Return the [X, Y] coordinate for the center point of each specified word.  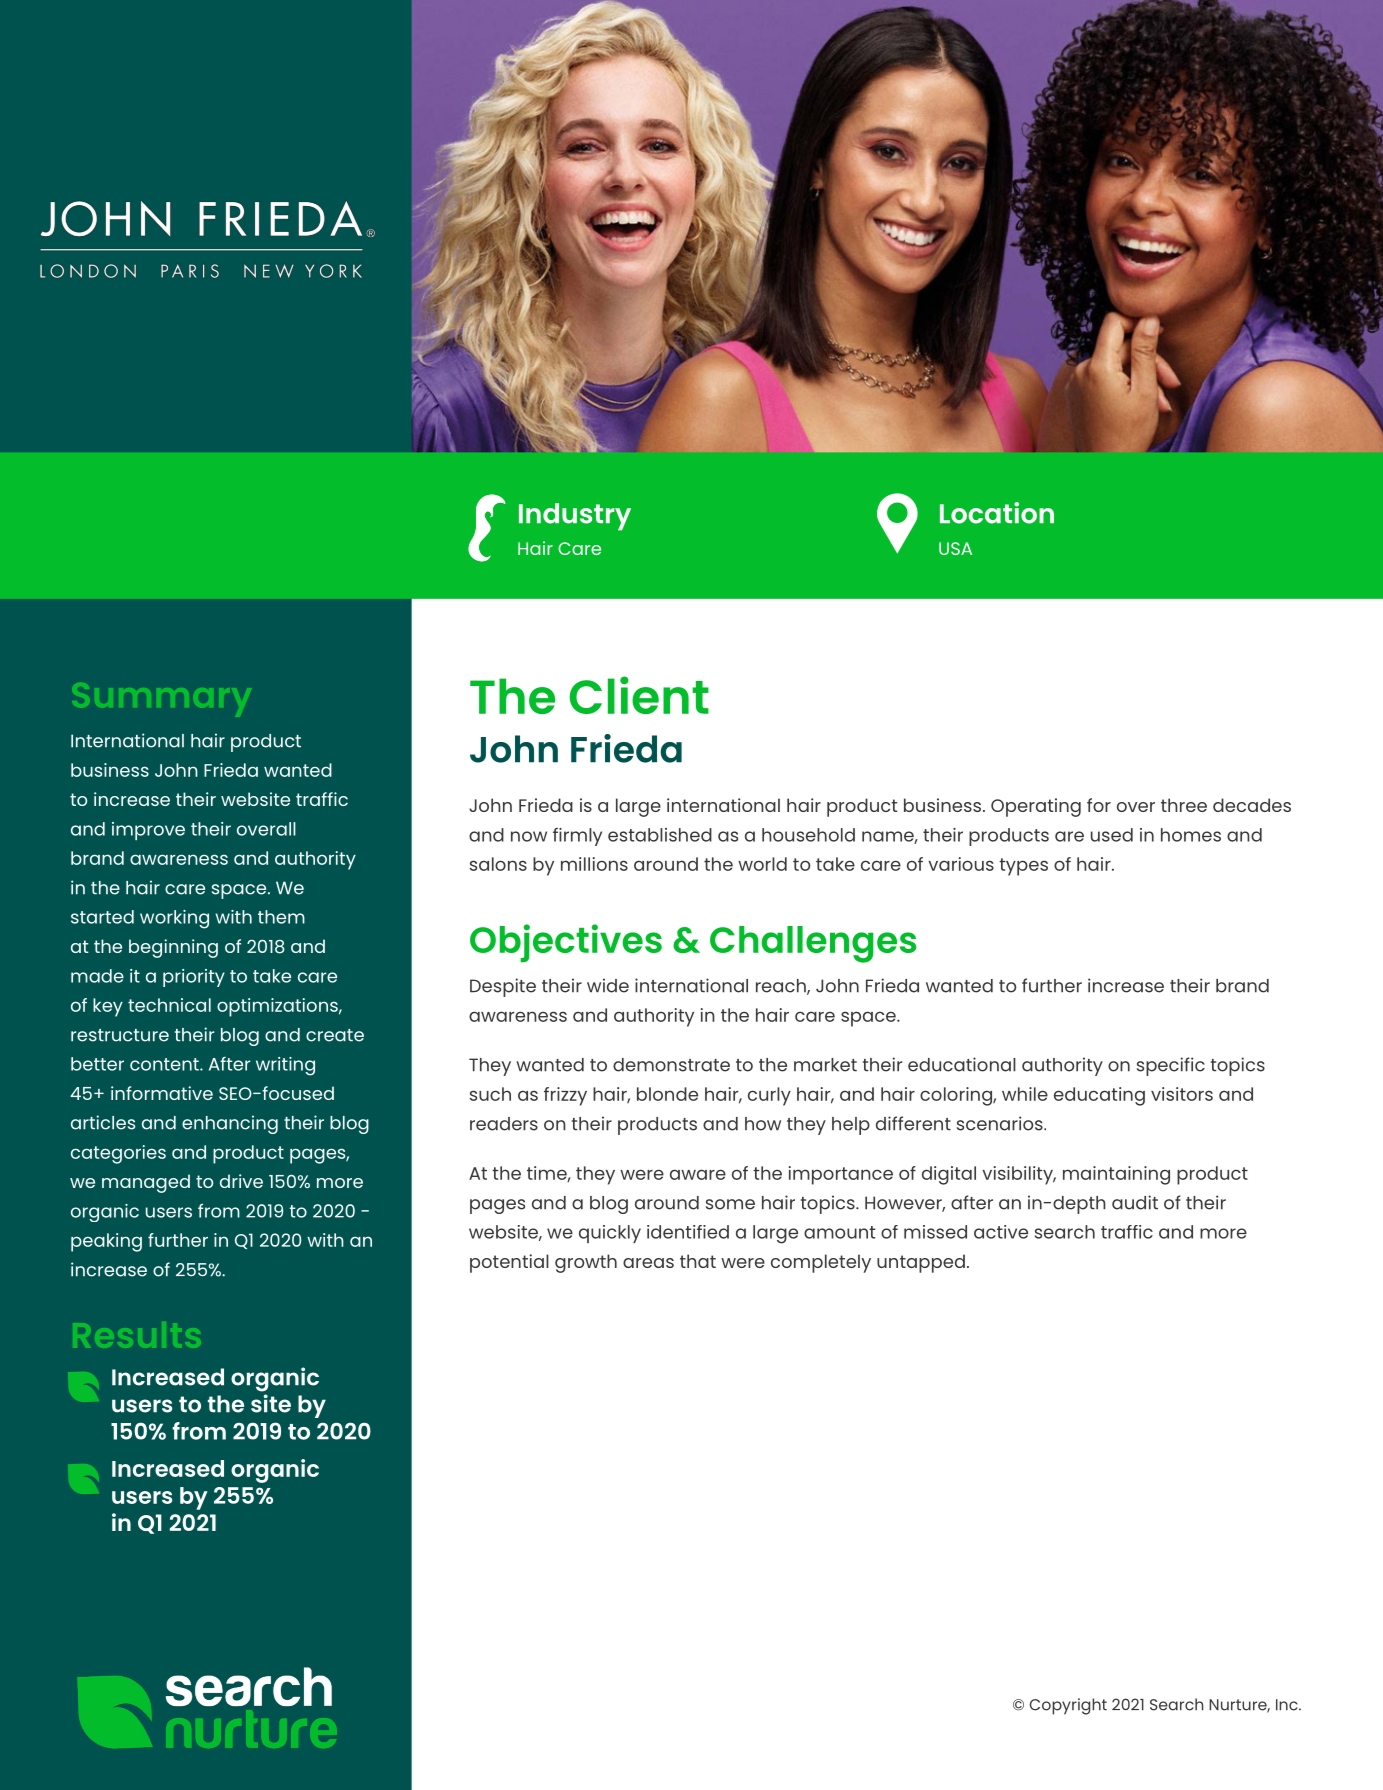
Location [997, 513]
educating [1099, 1096]
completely [821, 1263]
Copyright [1068, 1706]
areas [648, 1263]
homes [1191, 835]
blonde [667, 1094]
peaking [106, 1242]
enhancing [230, 1124]
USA [955, 548]
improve [148, 831]
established [660, 835]
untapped [921, 1263]
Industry [575, 517]
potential [509, 1263]
